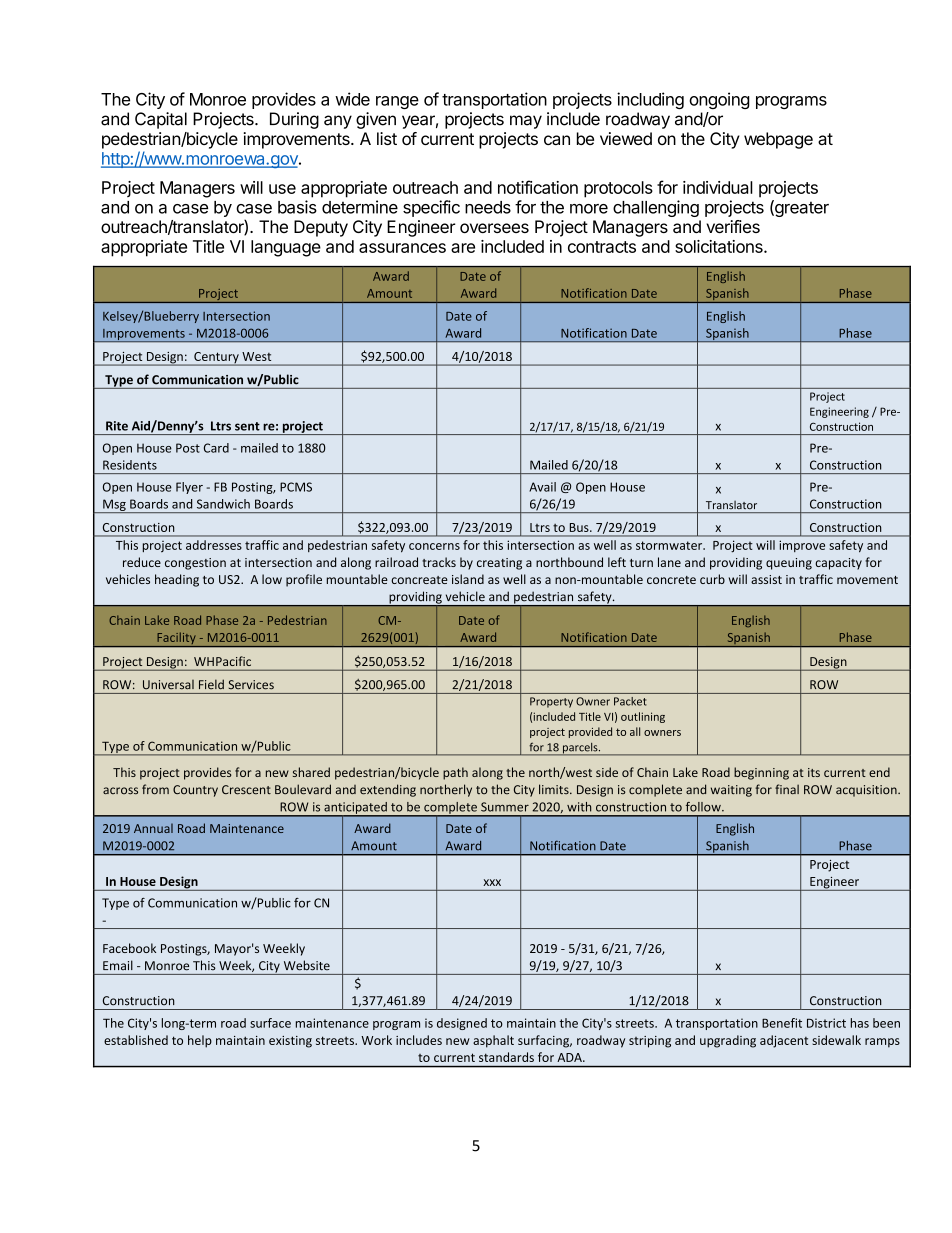 Image resolution: width=952 pixels, height=1233 pixels. I want to click on standards, so click(506, 1057).
